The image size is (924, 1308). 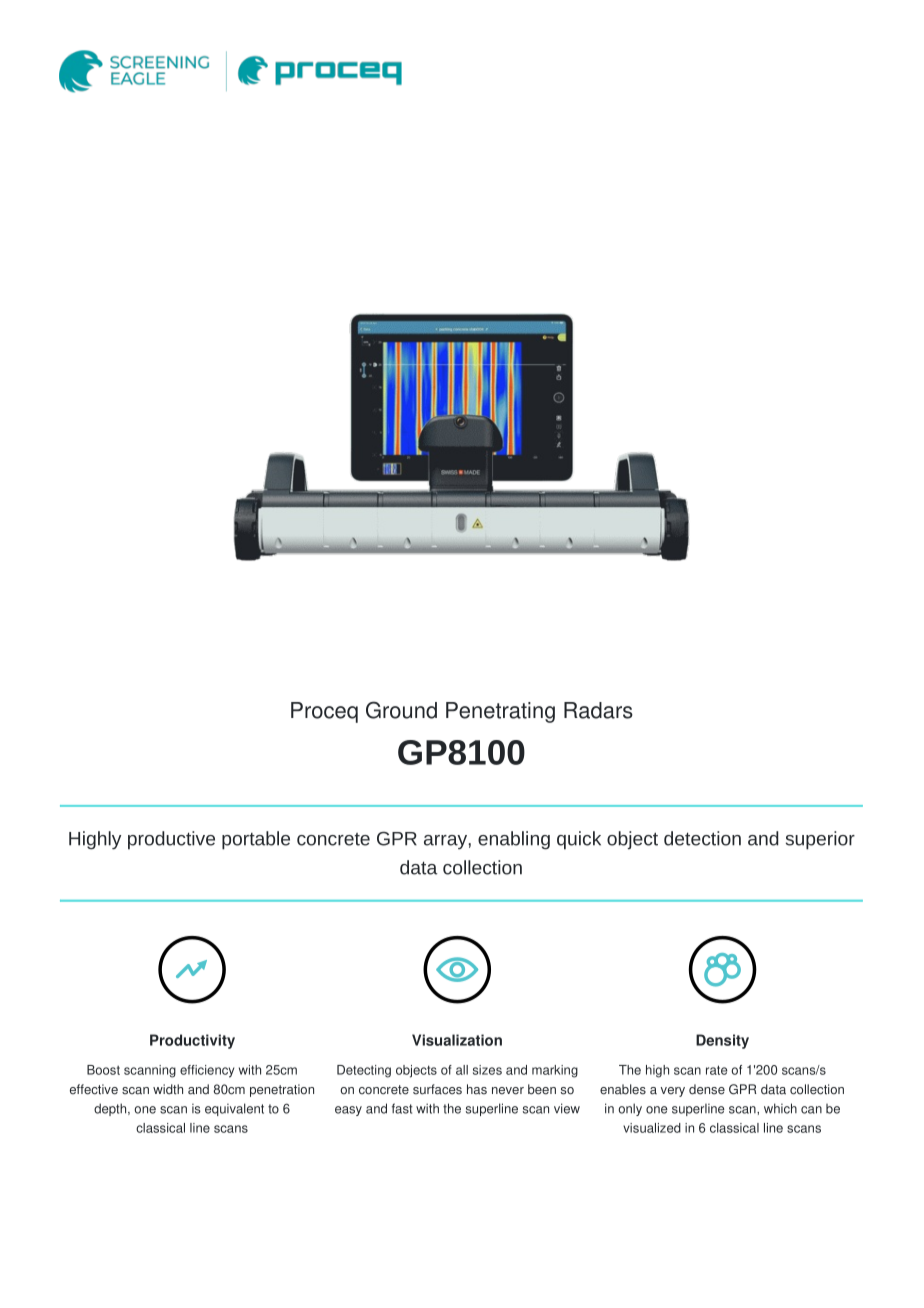 I want to click on Radars, so click(x=598, y=710).
